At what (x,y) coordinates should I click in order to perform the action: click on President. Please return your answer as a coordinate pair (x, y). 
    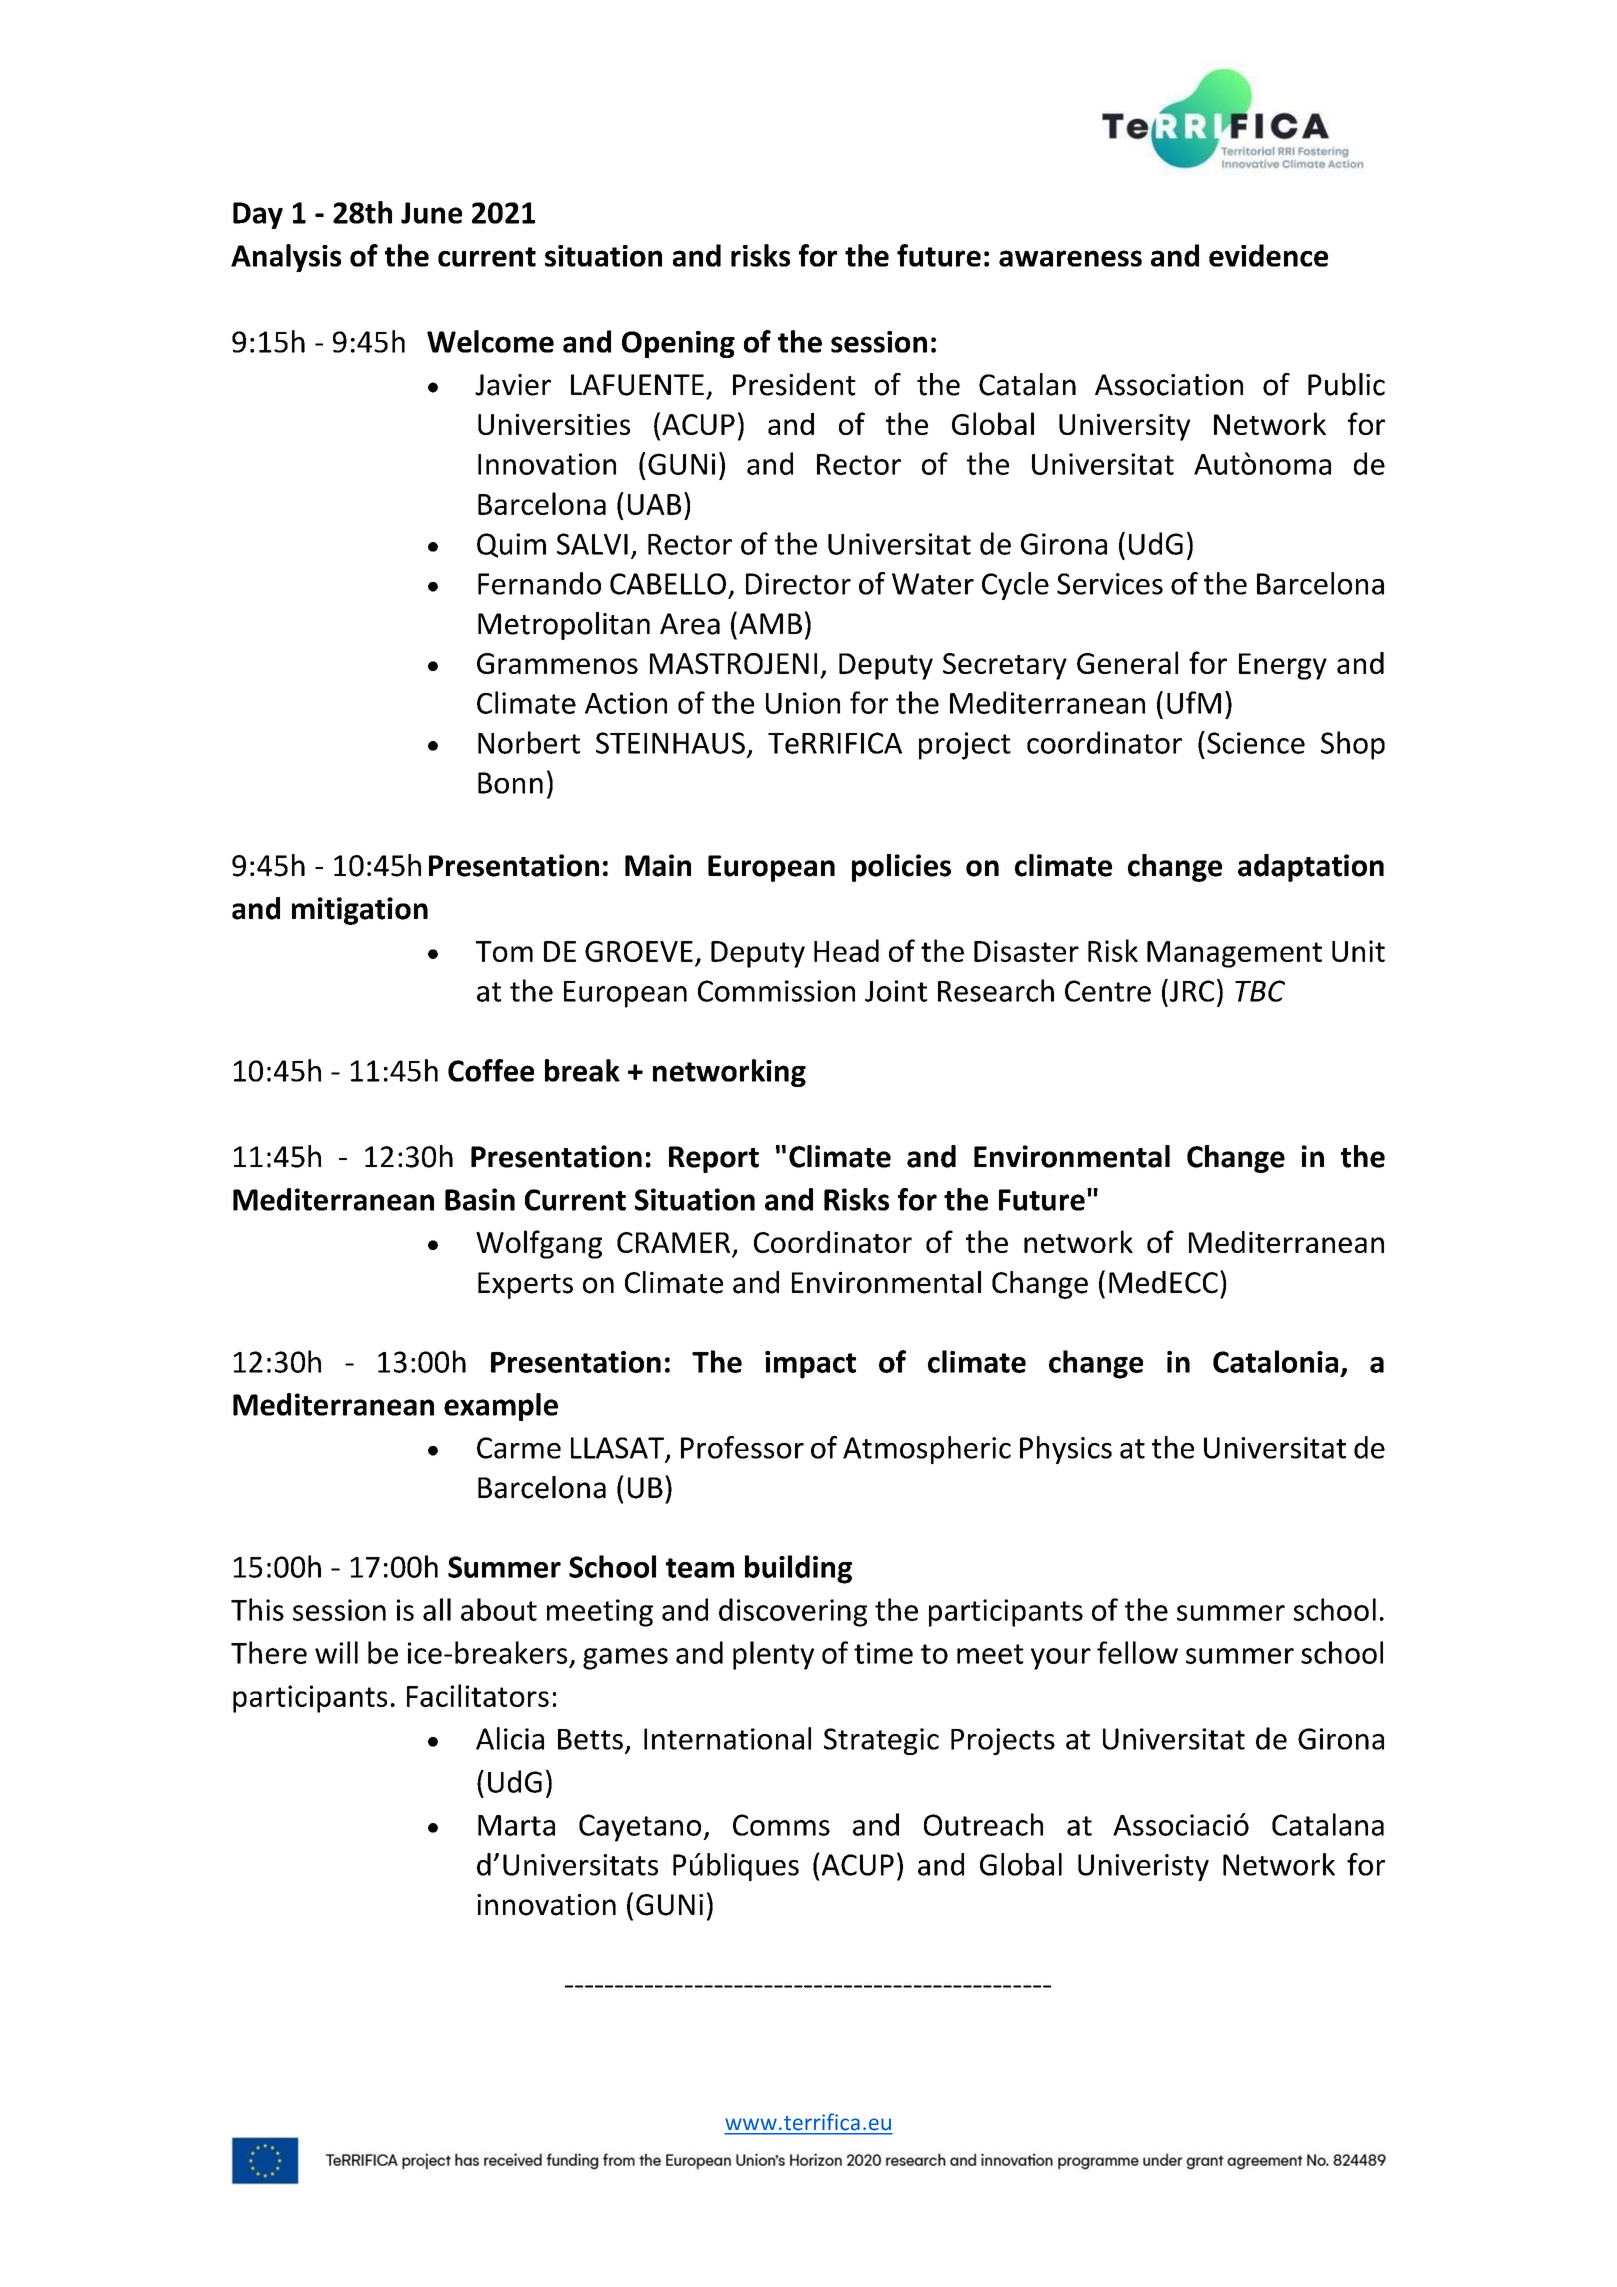
    Looking at the image, I should click on (794, 384).
